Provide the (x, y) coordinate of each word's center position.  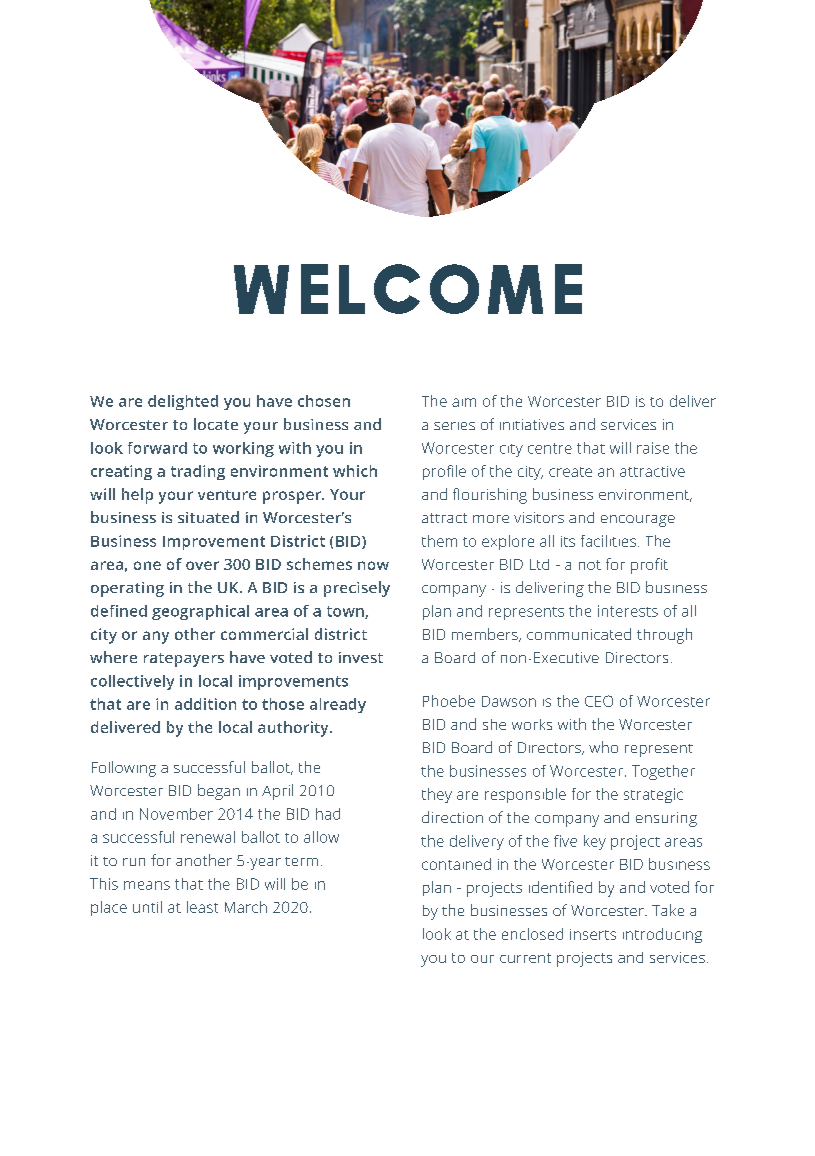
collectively (132, 682)
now (373, 565)
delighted (183, 402)
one (147, 565)
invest (361, 657)
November (176, 814)
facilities (610, 541)
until (147, 907)
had (328, 814)
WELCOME (408, 289)
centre (550, 448)
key (595, 842)
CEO (599, 701)
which (355, 471)
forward (157, 448)
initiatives (532, 424)
